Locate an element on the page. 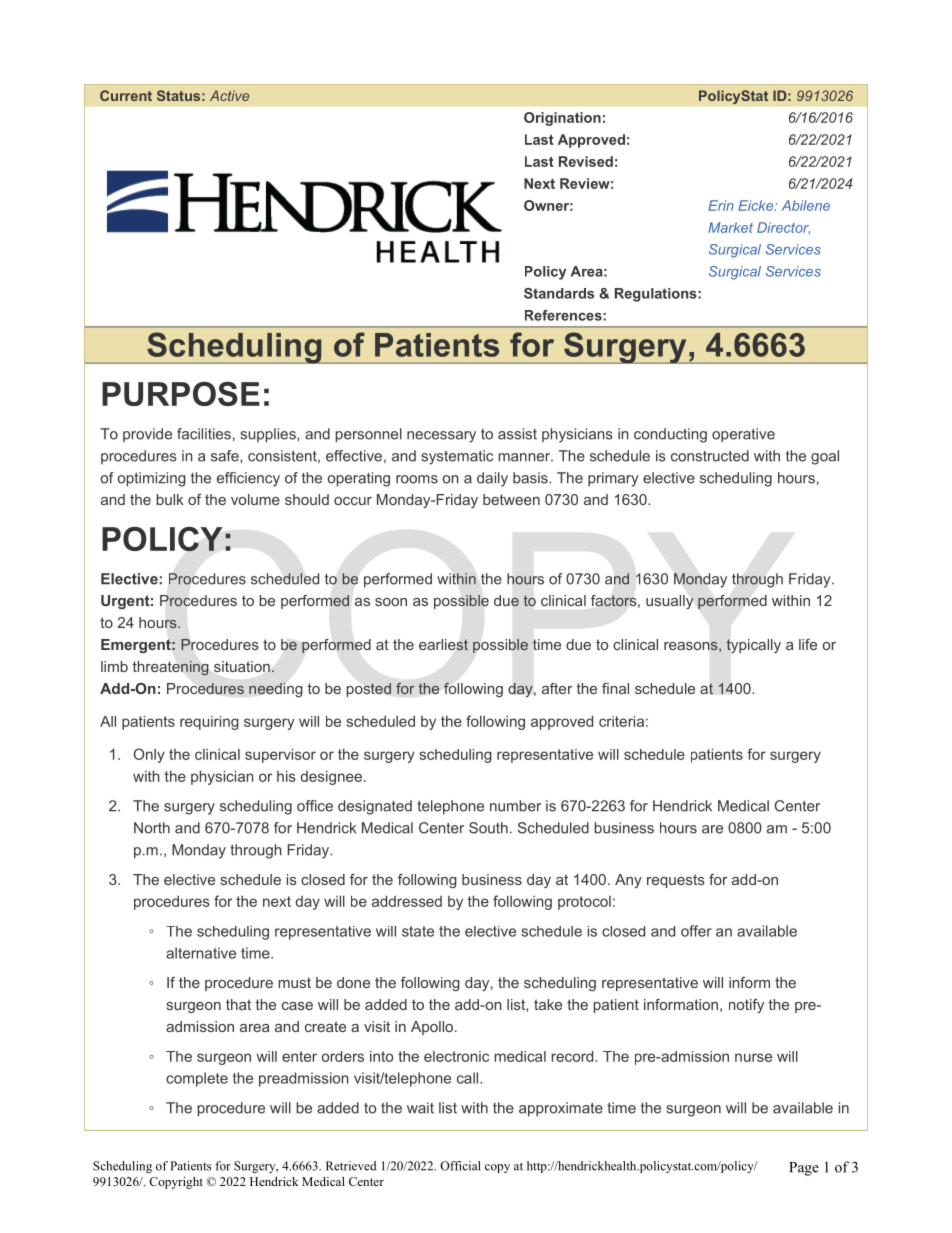  Erin is located at coordinates (721, 205).
